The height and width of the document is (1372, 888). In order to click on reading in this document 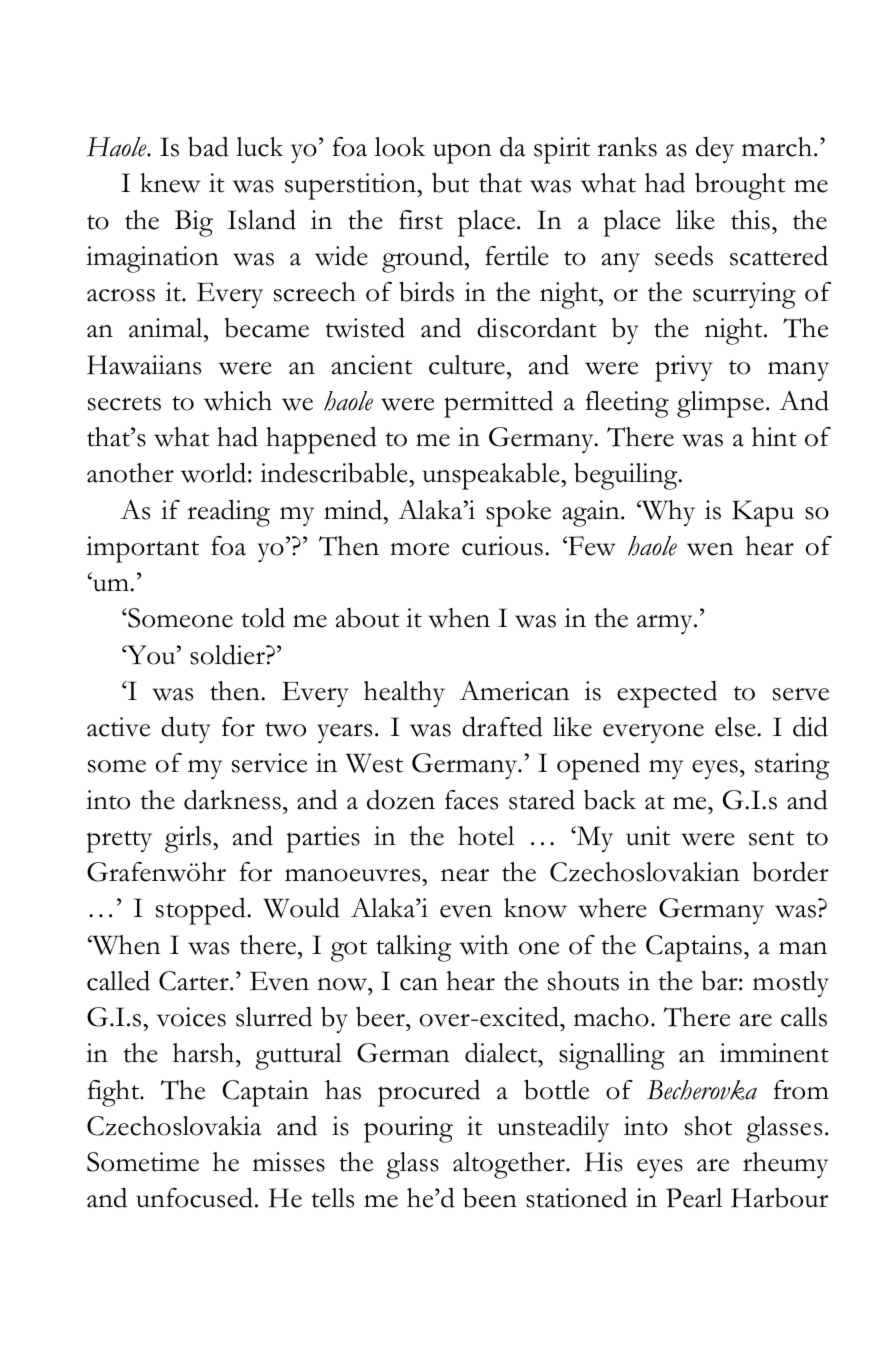, I will do `click(228, 513)`.
